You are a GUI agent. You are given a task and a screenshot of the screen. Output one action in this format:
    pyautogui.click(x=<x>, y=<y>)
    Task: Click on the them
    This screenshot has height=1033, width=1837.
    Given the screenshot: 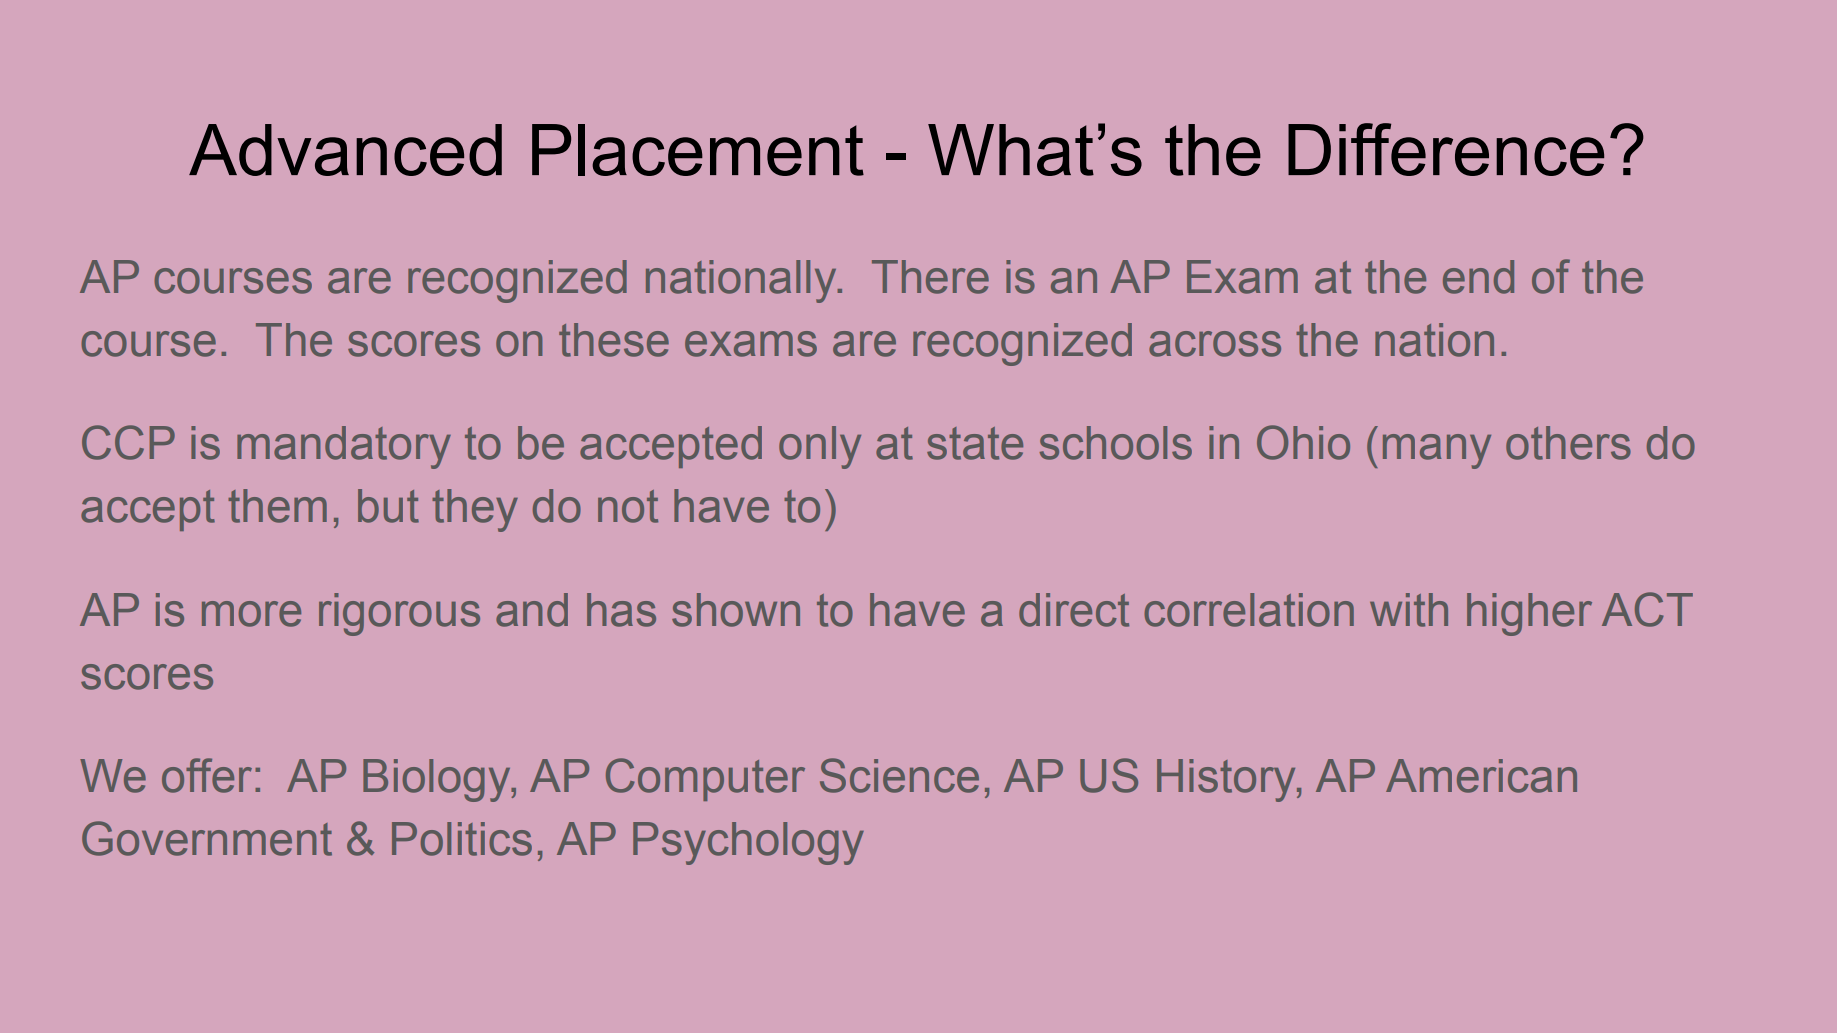 What is the action you would take?
    pyautogui.click(x=277, y=506)
